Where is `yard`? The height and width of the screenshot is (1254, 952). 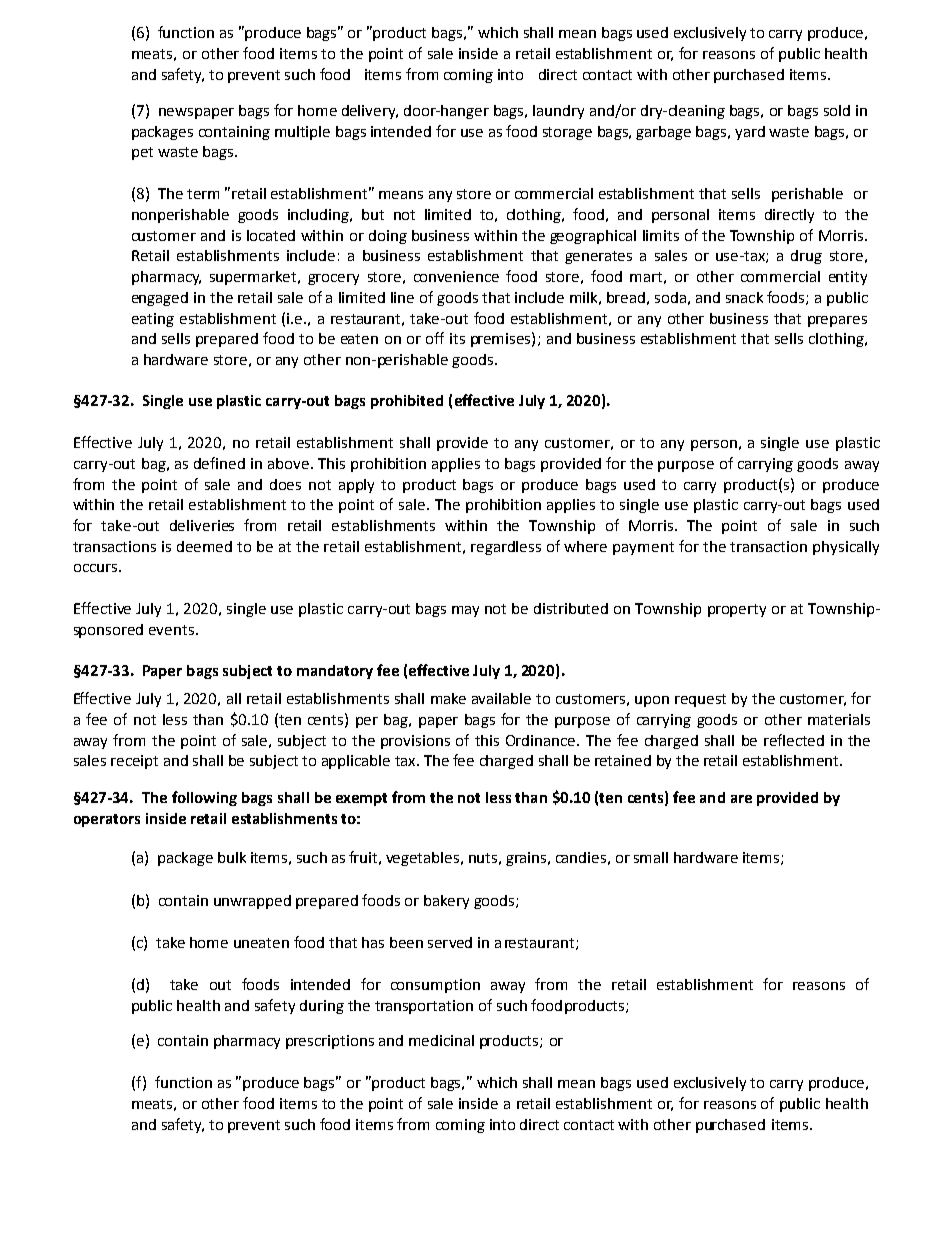 yard is located at coordinates (750, 133).
